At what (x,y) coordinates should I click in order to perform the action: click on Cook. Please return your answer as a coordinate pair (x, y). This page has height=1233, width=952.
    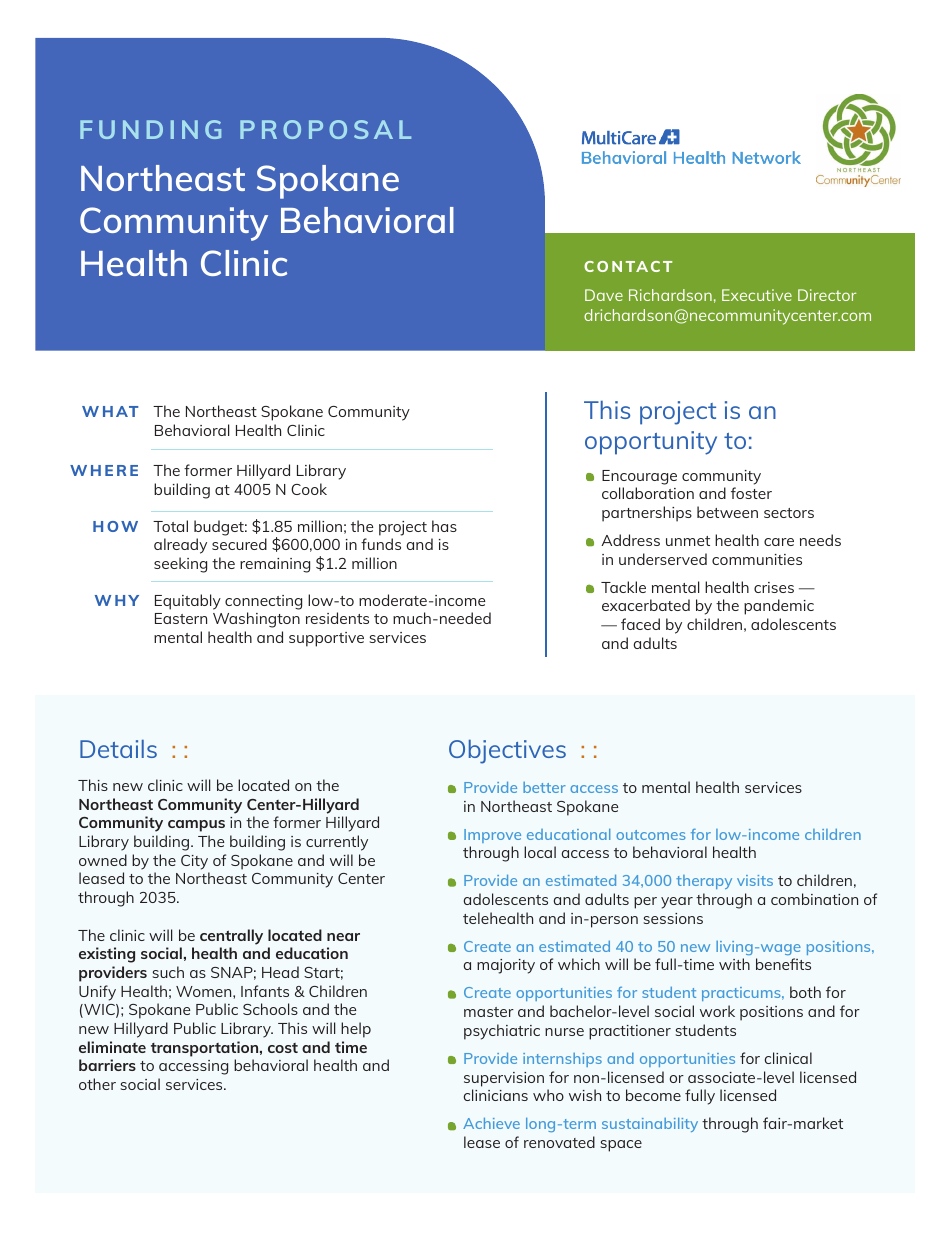
    Looking at the image, I should click on (309, 489).
